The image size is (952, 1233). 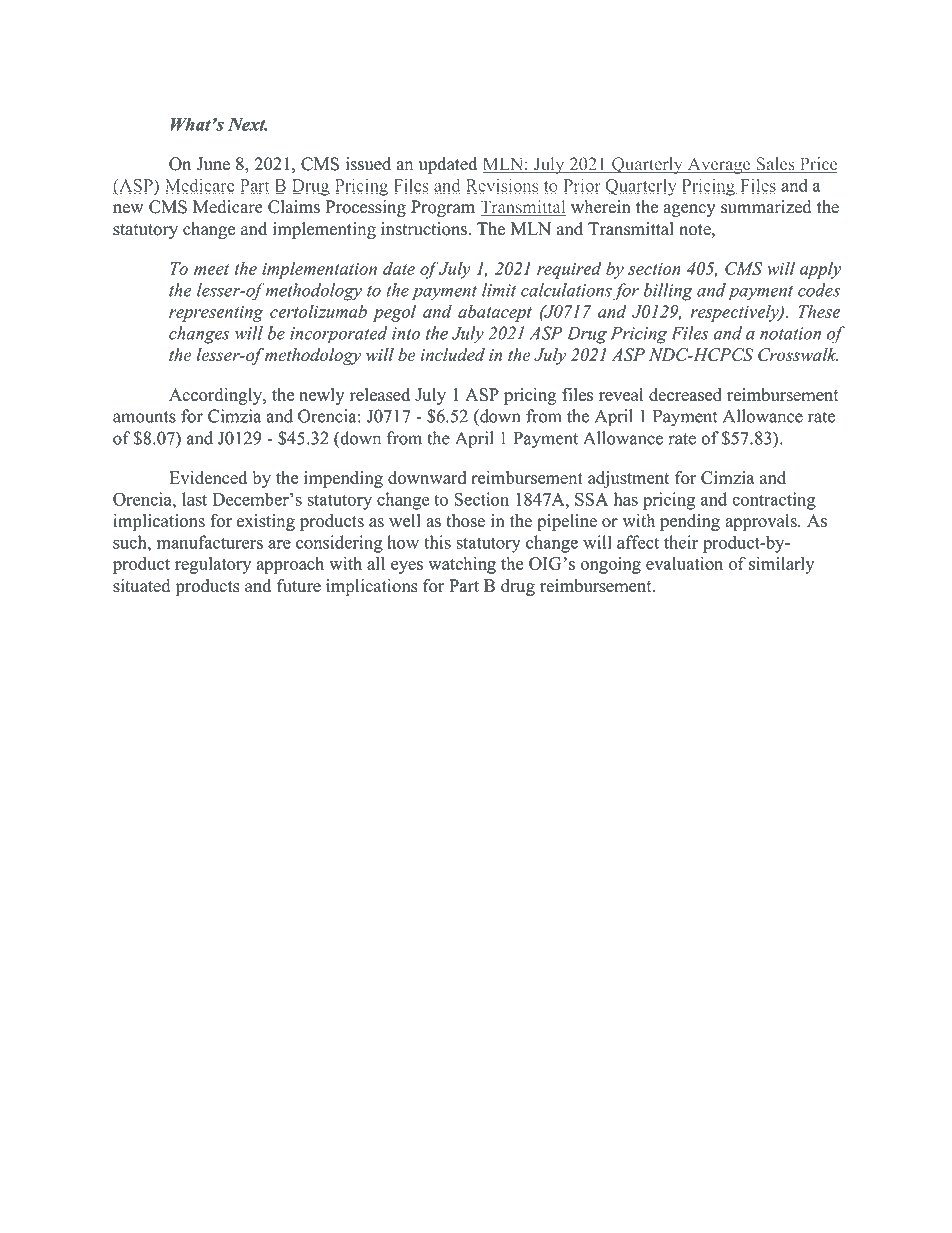 I want to click on meet, so click(x=211, y=269).
